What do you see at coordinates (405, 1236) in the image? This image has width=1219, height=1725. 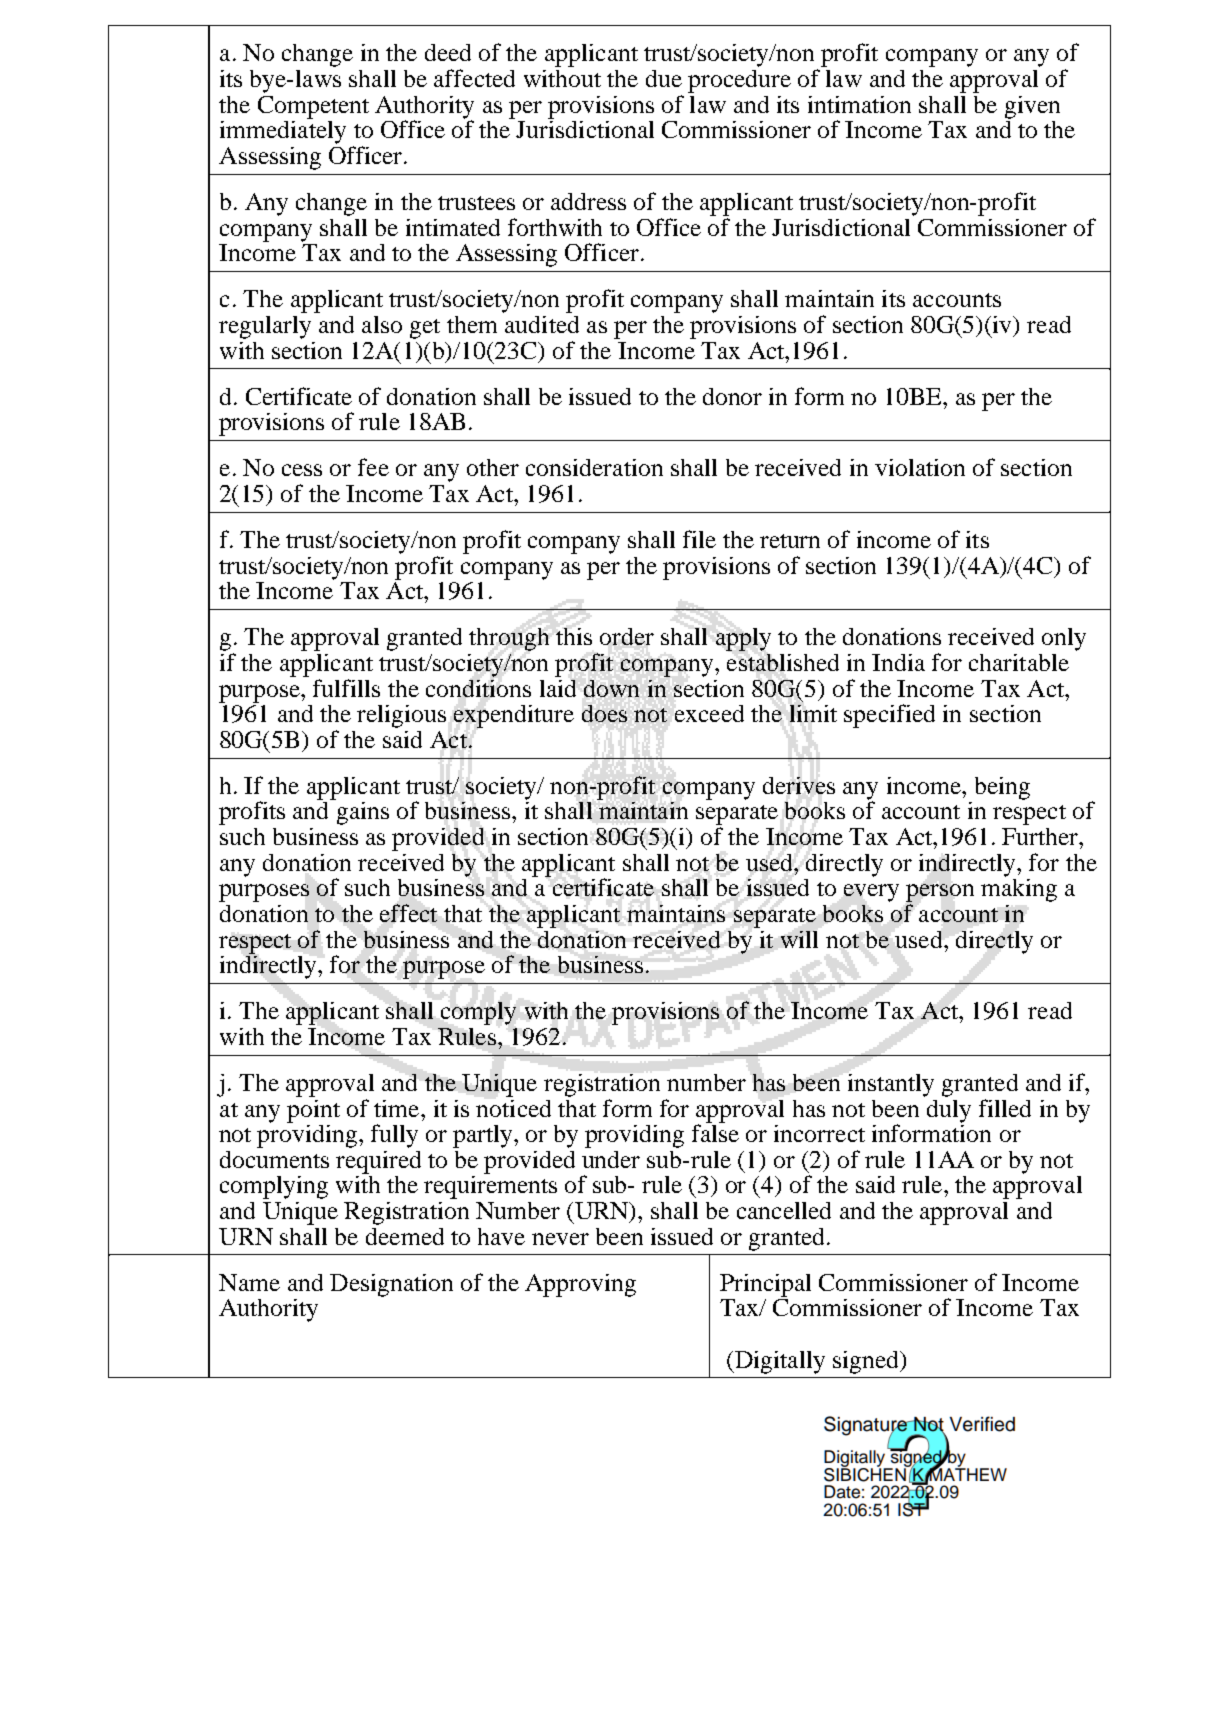 I see `deemed` at bounding box center [405, 1236].
